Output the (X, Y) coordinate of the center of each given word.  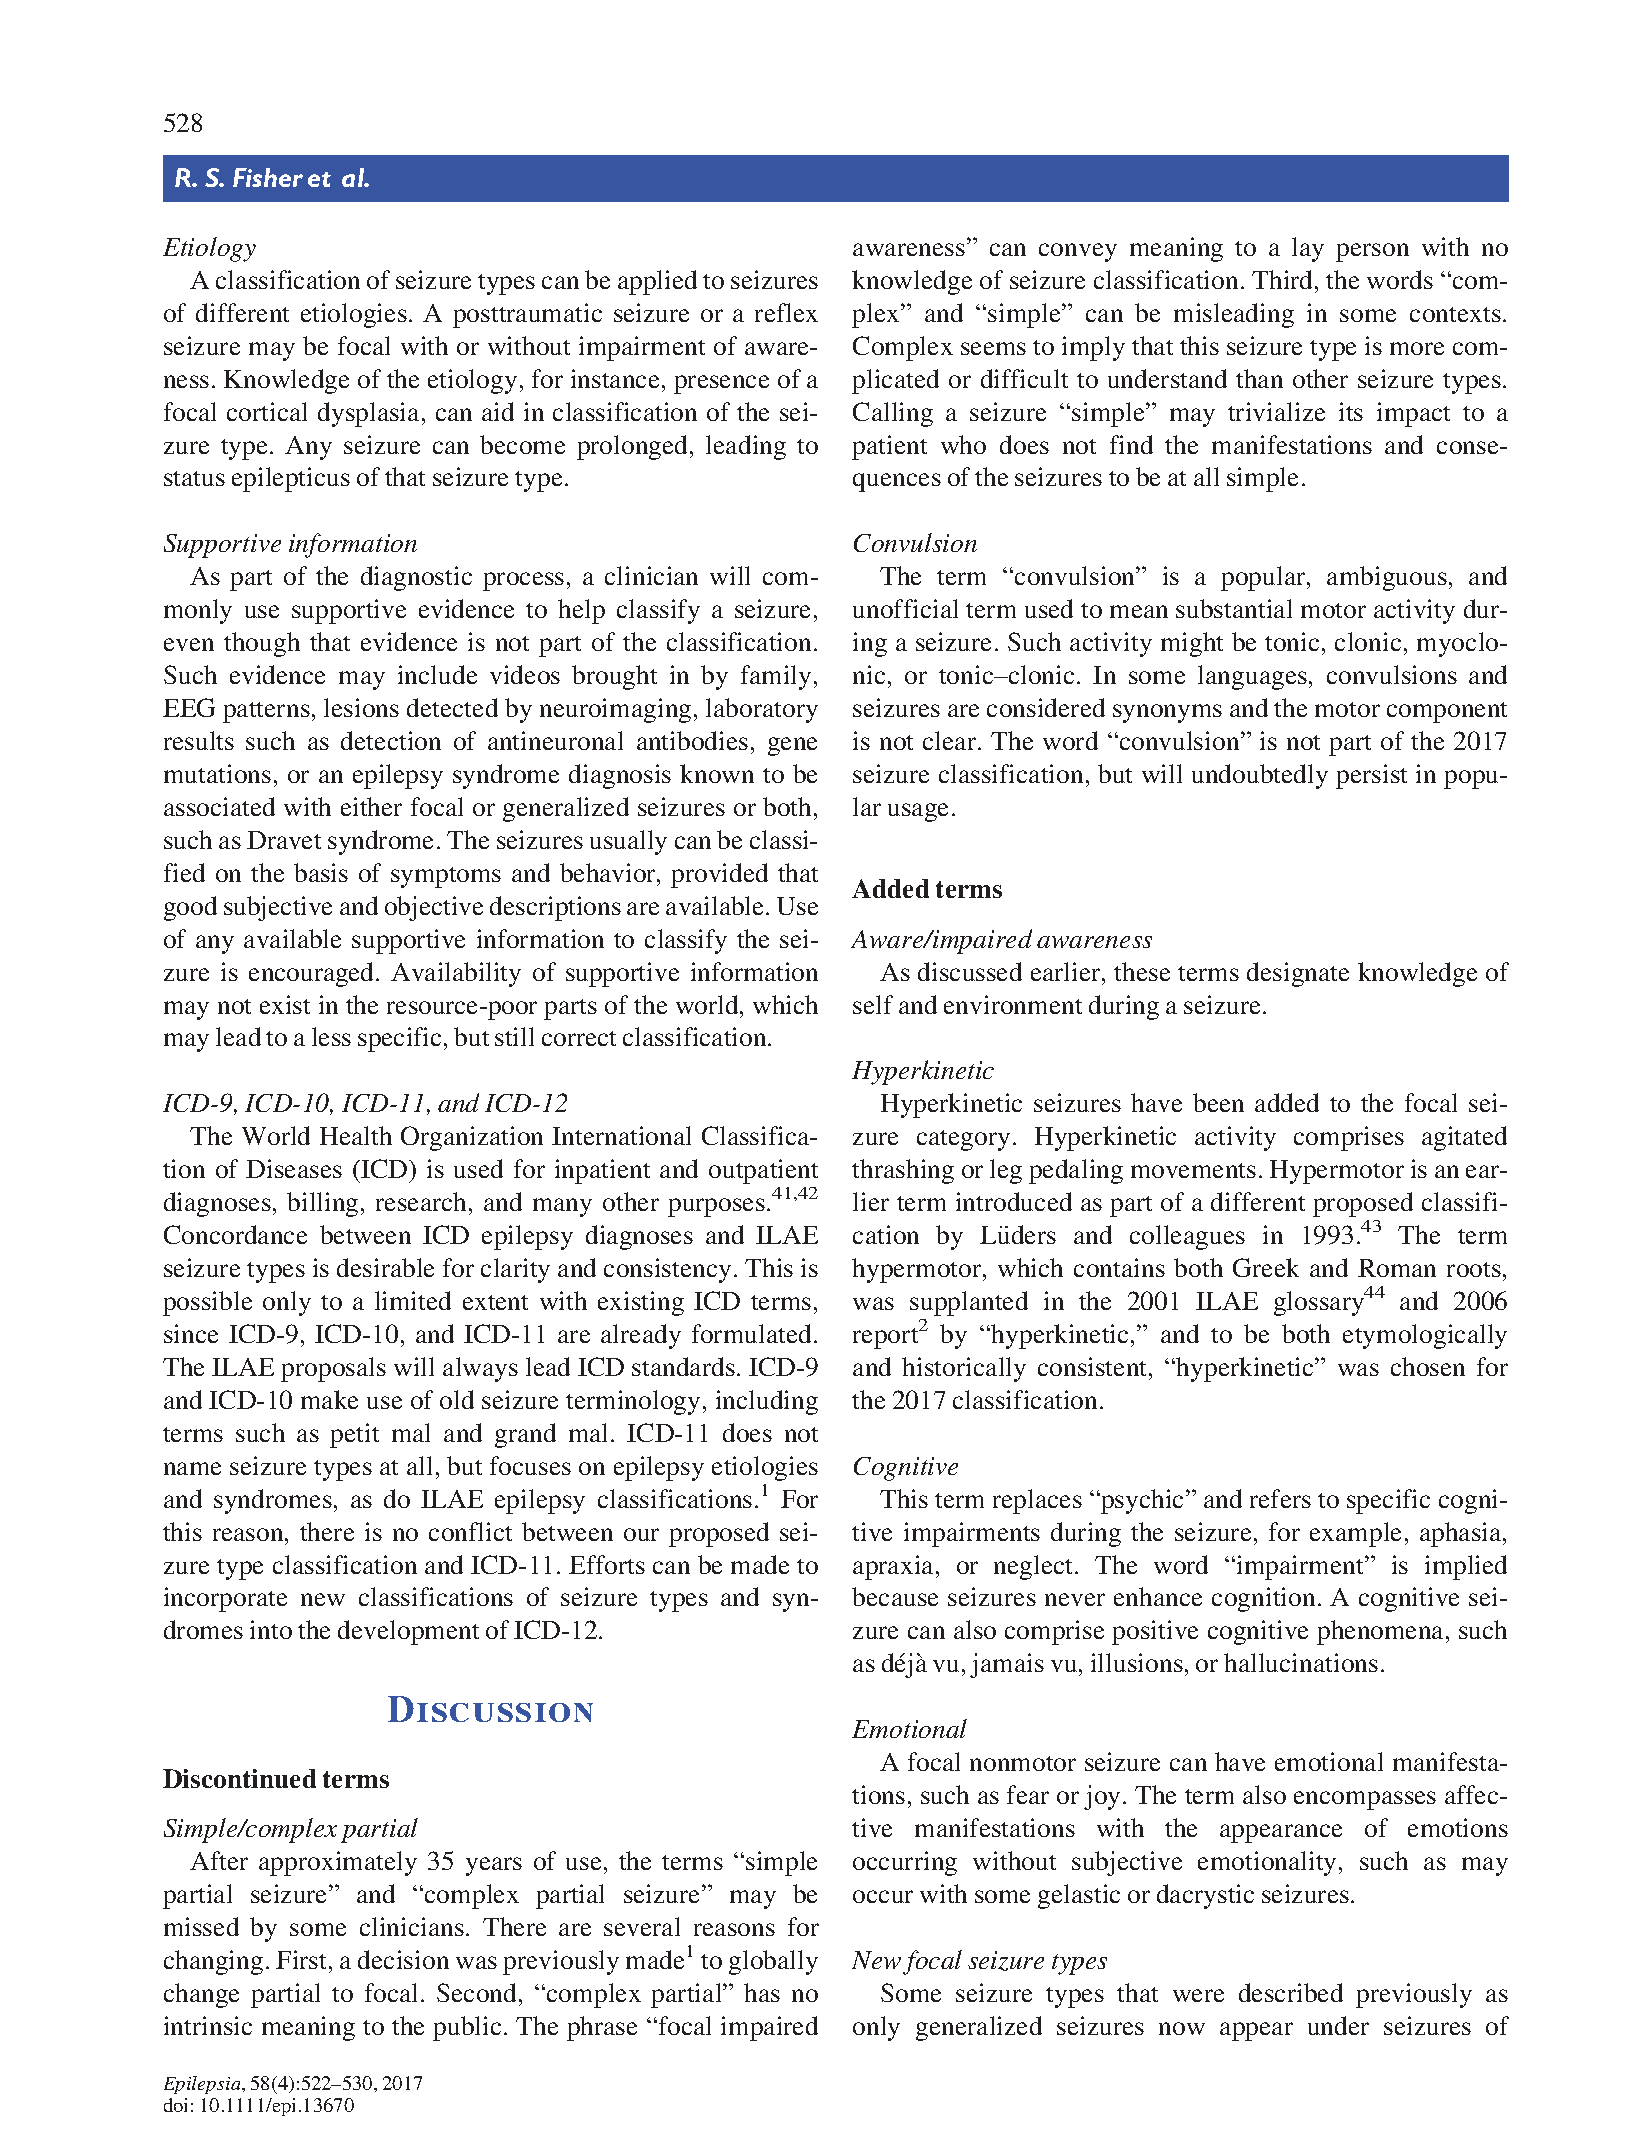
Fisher (268, 177)
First (303, 1959)
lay (1308, 249)
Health (356, 1135)
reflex (786, 312)
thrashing (903, 1171)
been (1218, 1102)
